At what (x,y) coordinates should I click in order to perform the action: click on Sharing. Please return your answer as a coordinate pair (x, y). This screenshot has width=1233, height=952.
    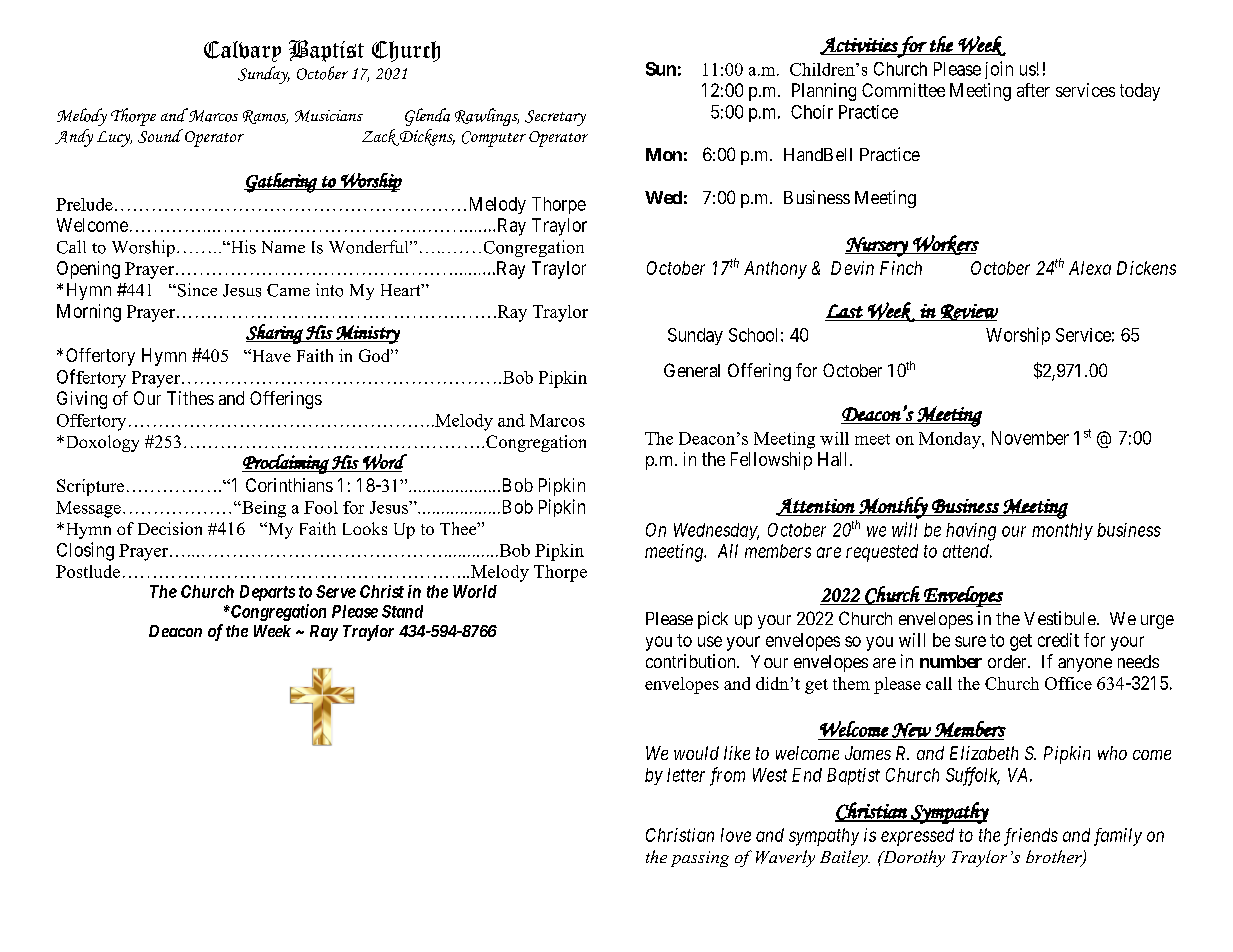
    Looking at the image, I should click on (275, 334).
